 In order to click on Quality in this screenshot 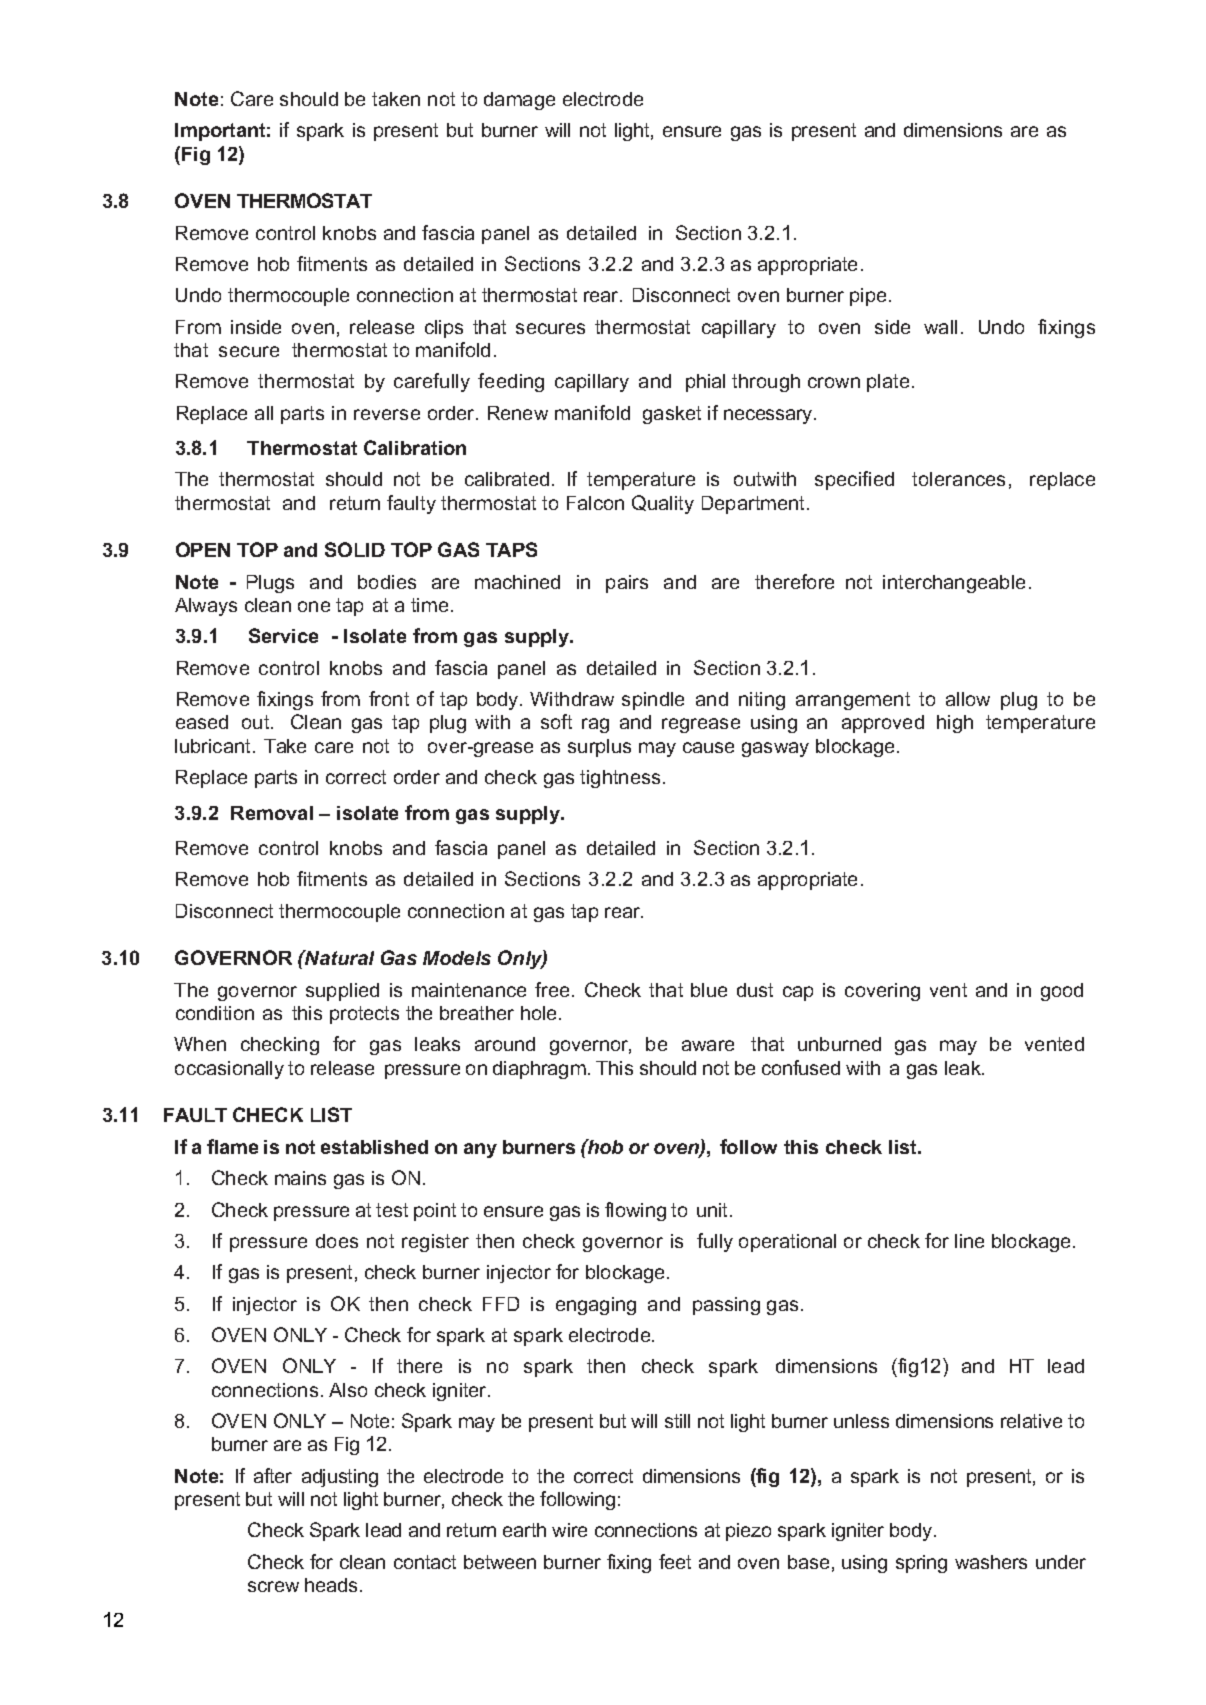, I will do `click(663, 504)`.
